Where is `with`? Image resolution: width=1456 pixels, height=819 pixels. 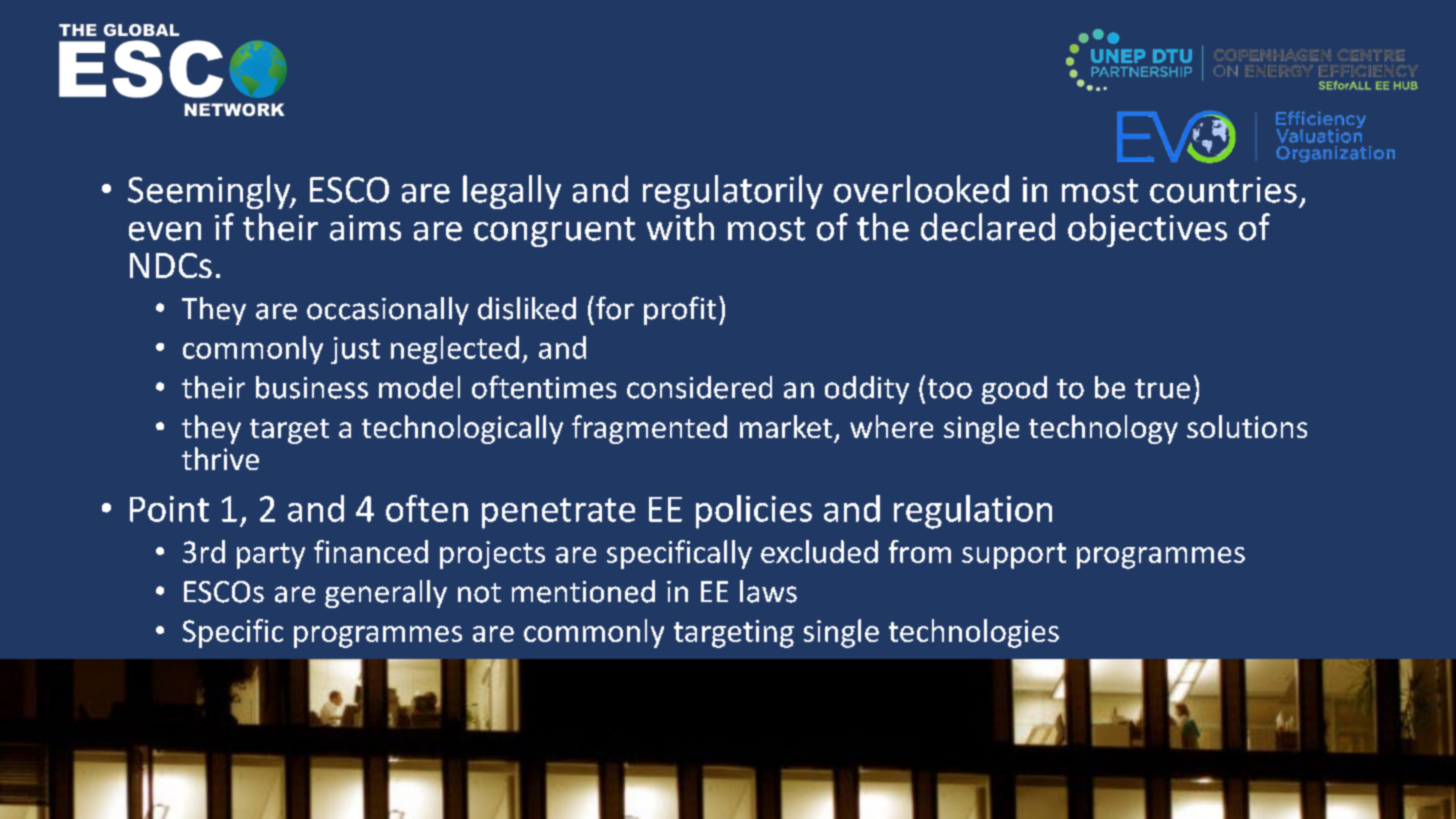 with is located at coordinates (680, 227).
